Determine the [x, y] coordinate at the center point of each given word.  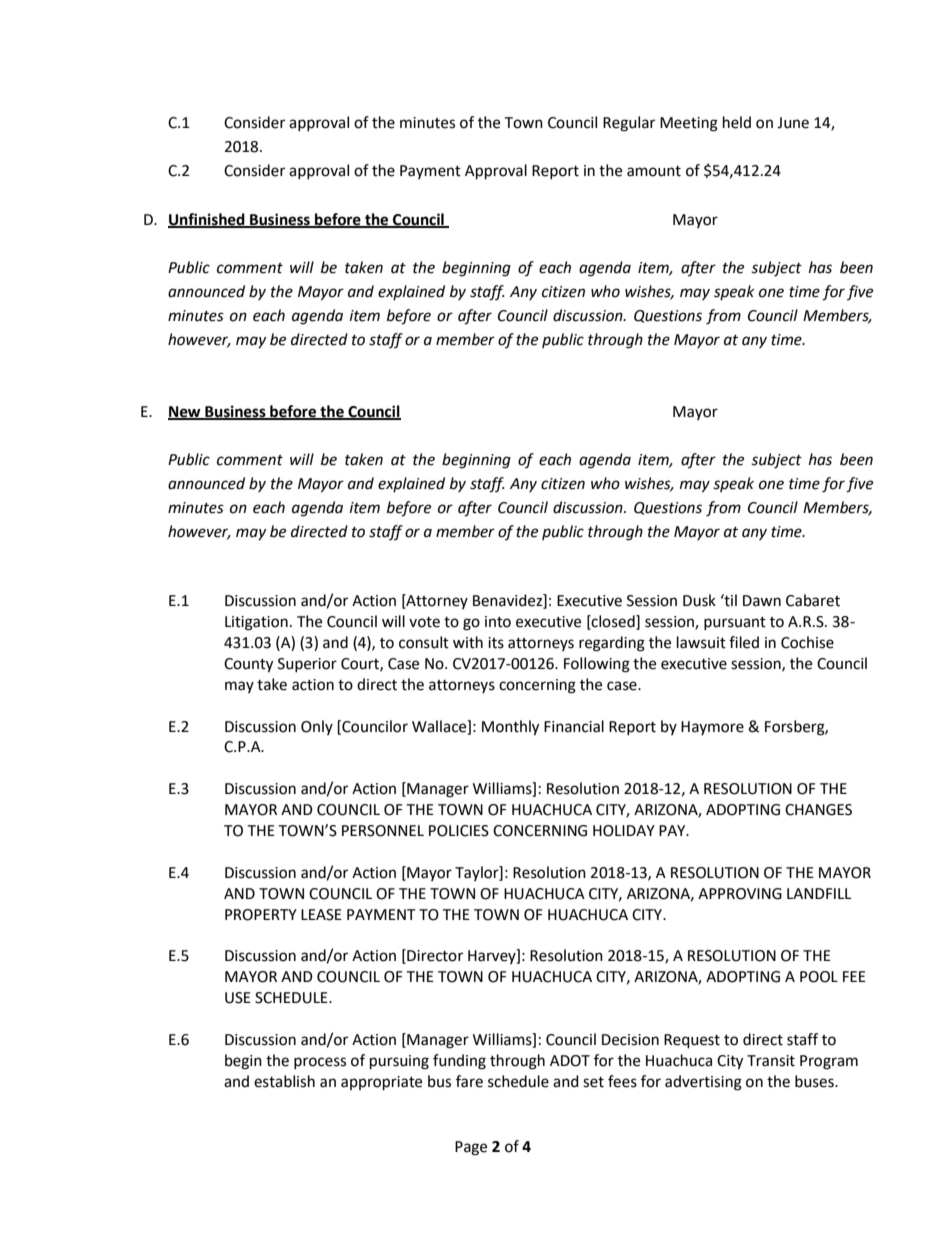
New [185, 413]
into [498, 622]
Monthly [510, 728]
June [793, 123]
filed [744, 642]
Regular [629, 124]
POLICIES [459, 831]
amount [654, 171]
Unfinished [207, 220]
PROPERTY [261, 915]
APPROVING [740, 894]
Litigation [256, 623]
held [737, 122]
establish [284, 1081]
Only [317, 727]
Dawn [762, 601]
